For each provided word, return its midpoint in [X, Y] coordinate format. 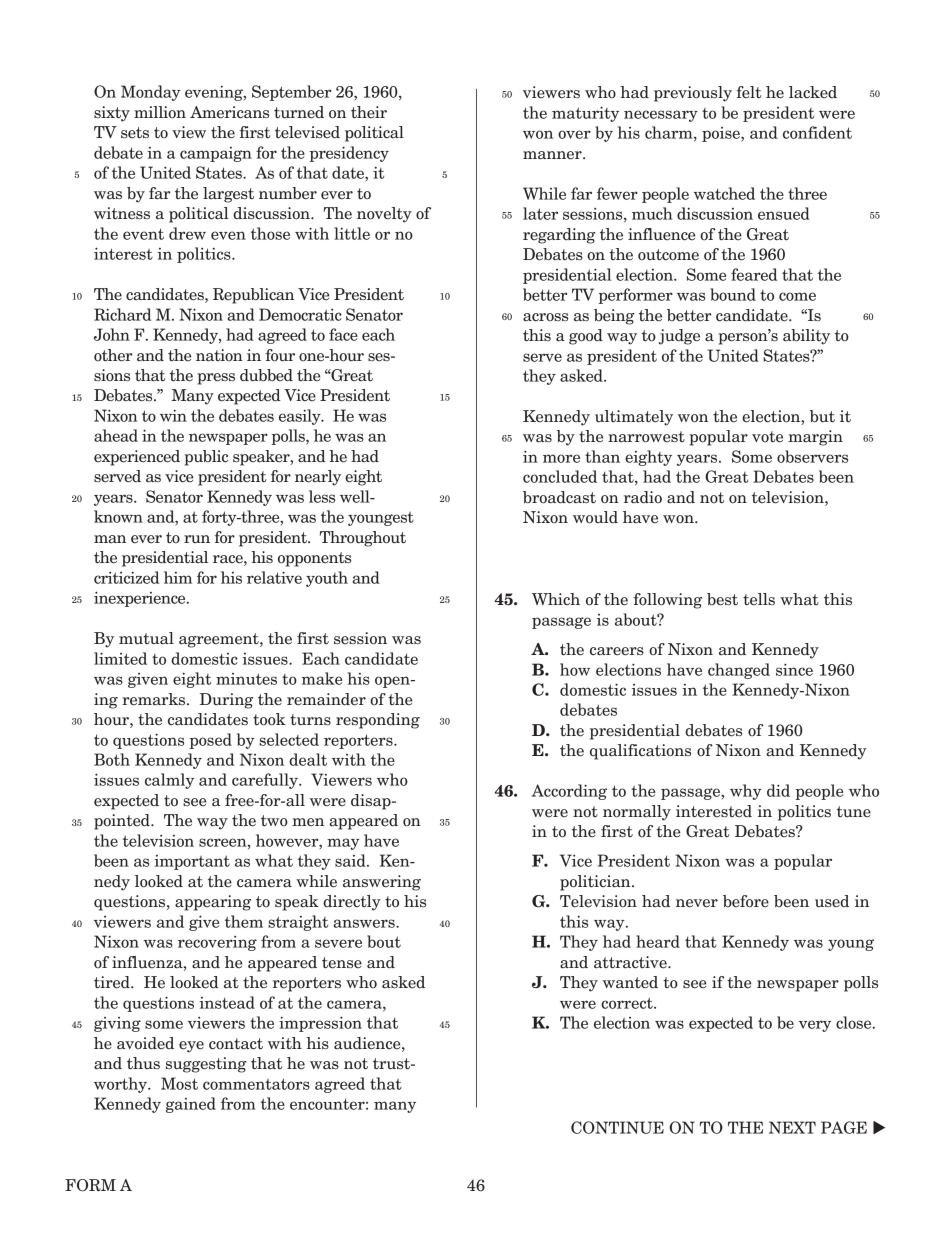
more [561, 458]
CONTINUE [617, 1127]
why [746, 792]
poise [722, 134]
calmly [169, 781]
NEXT [792, 1127]
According [569, 792]
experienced [137, 458]
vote [767, 437]
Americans [229, 112]
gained [191, 1105]
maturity [585, 114]
